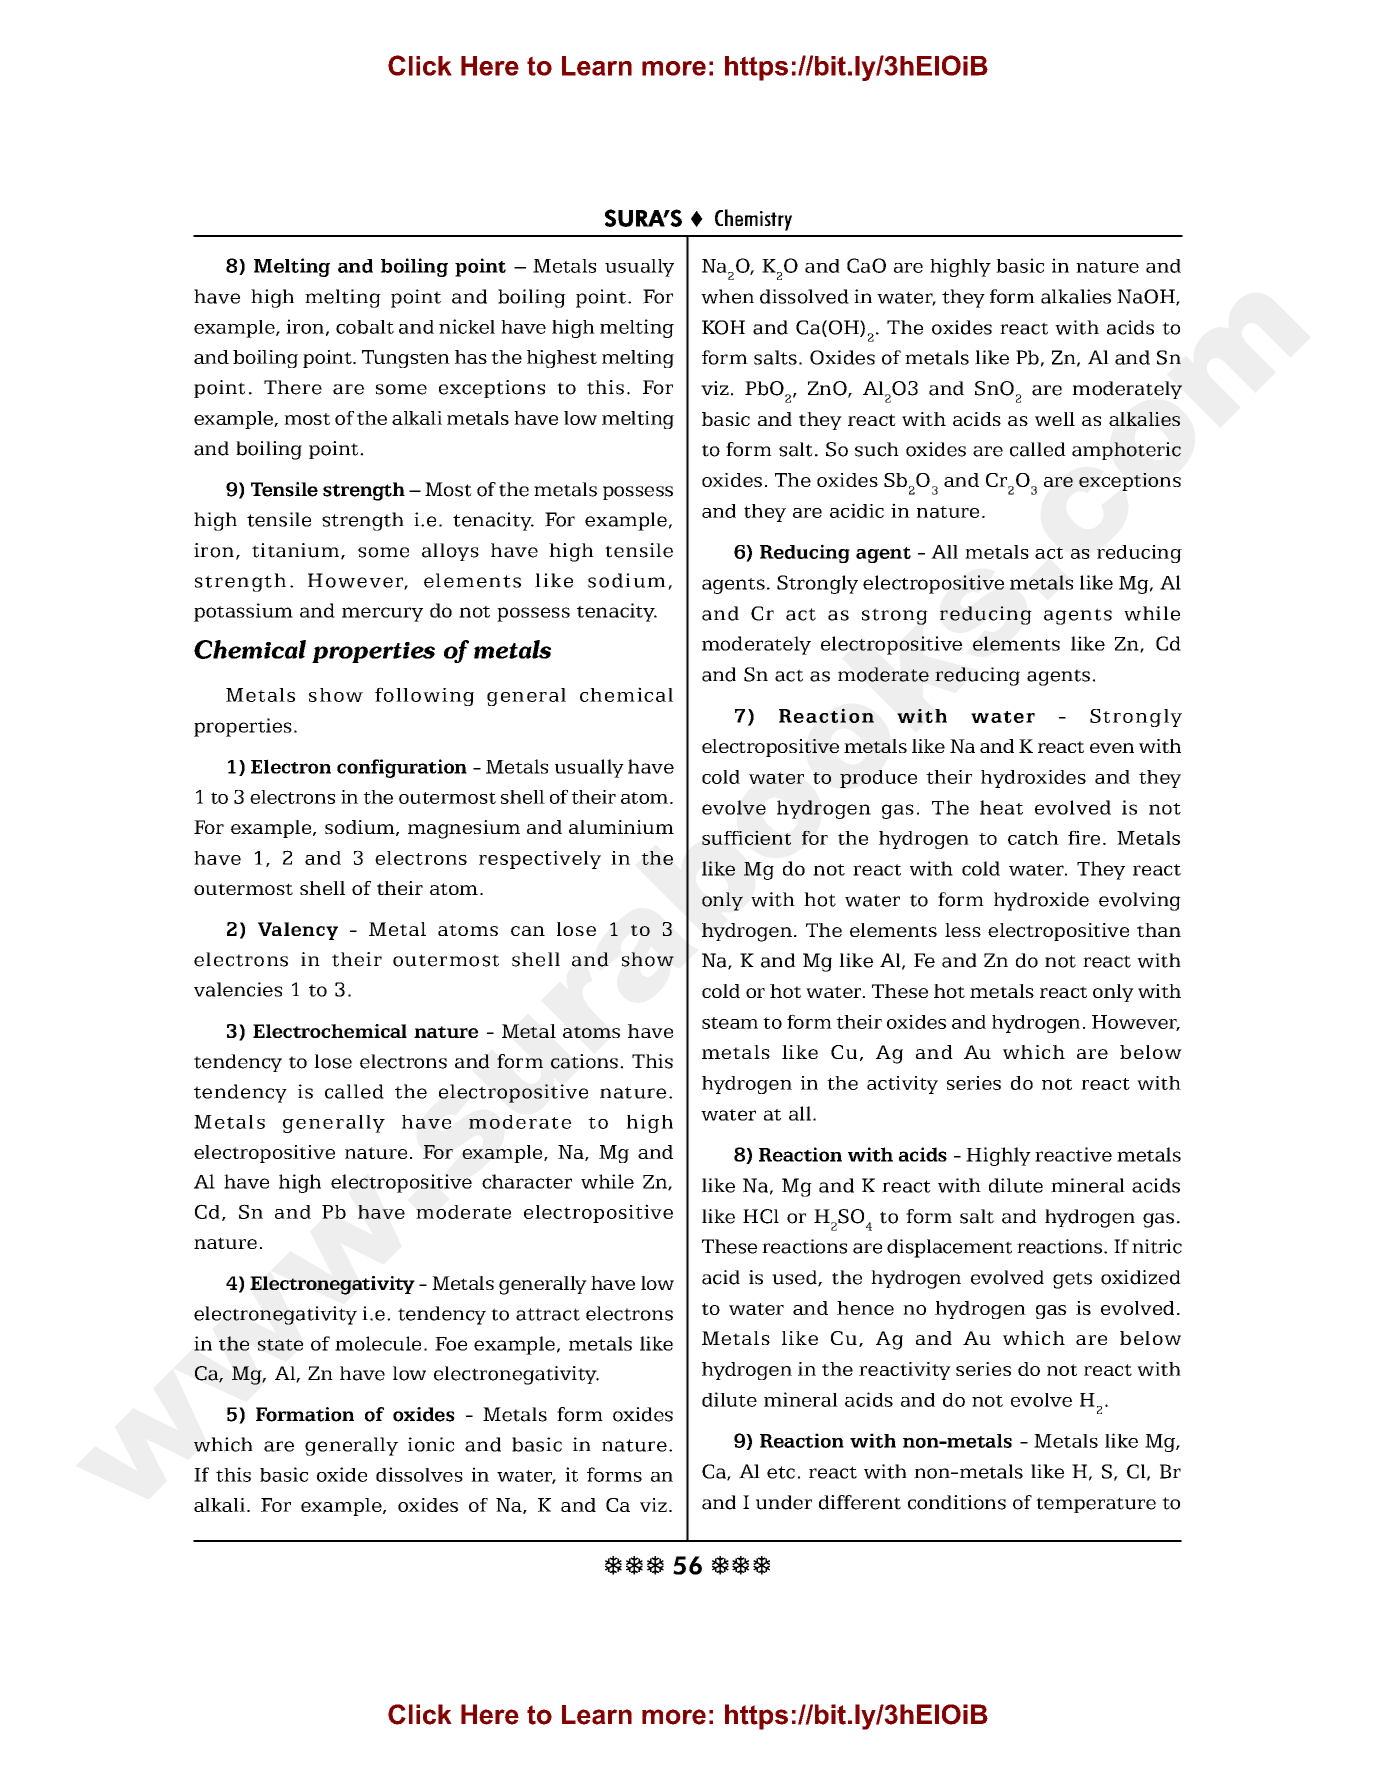 The width and height of the screenshot is (1376, 1781). Describe the element at coordinates (1055, 419) in the screenshot. I see `well` at that location.
